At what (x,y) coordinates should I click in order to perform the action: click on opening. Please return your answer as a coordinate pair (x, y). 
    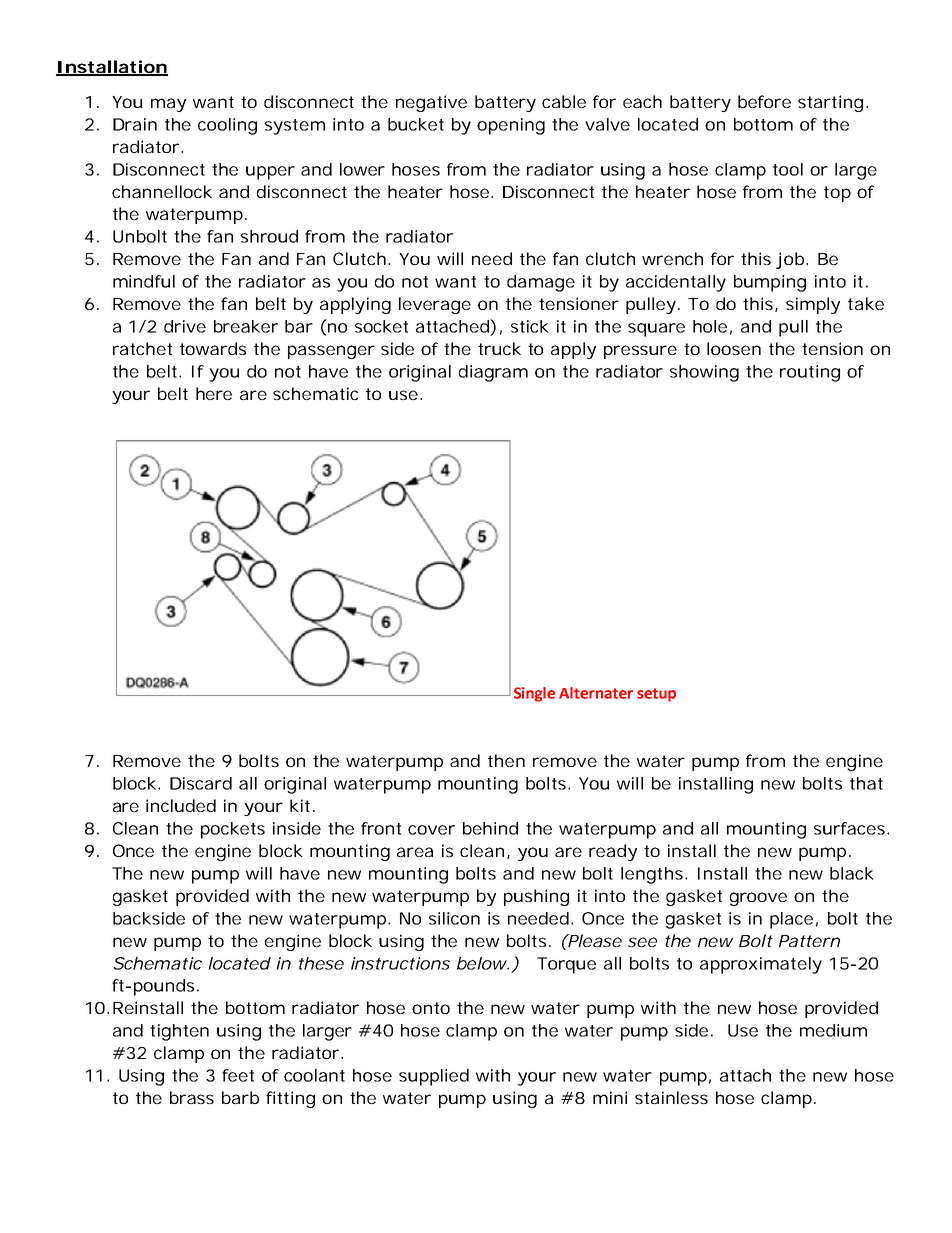
    Looking at the image, I should click on (511, 126).
